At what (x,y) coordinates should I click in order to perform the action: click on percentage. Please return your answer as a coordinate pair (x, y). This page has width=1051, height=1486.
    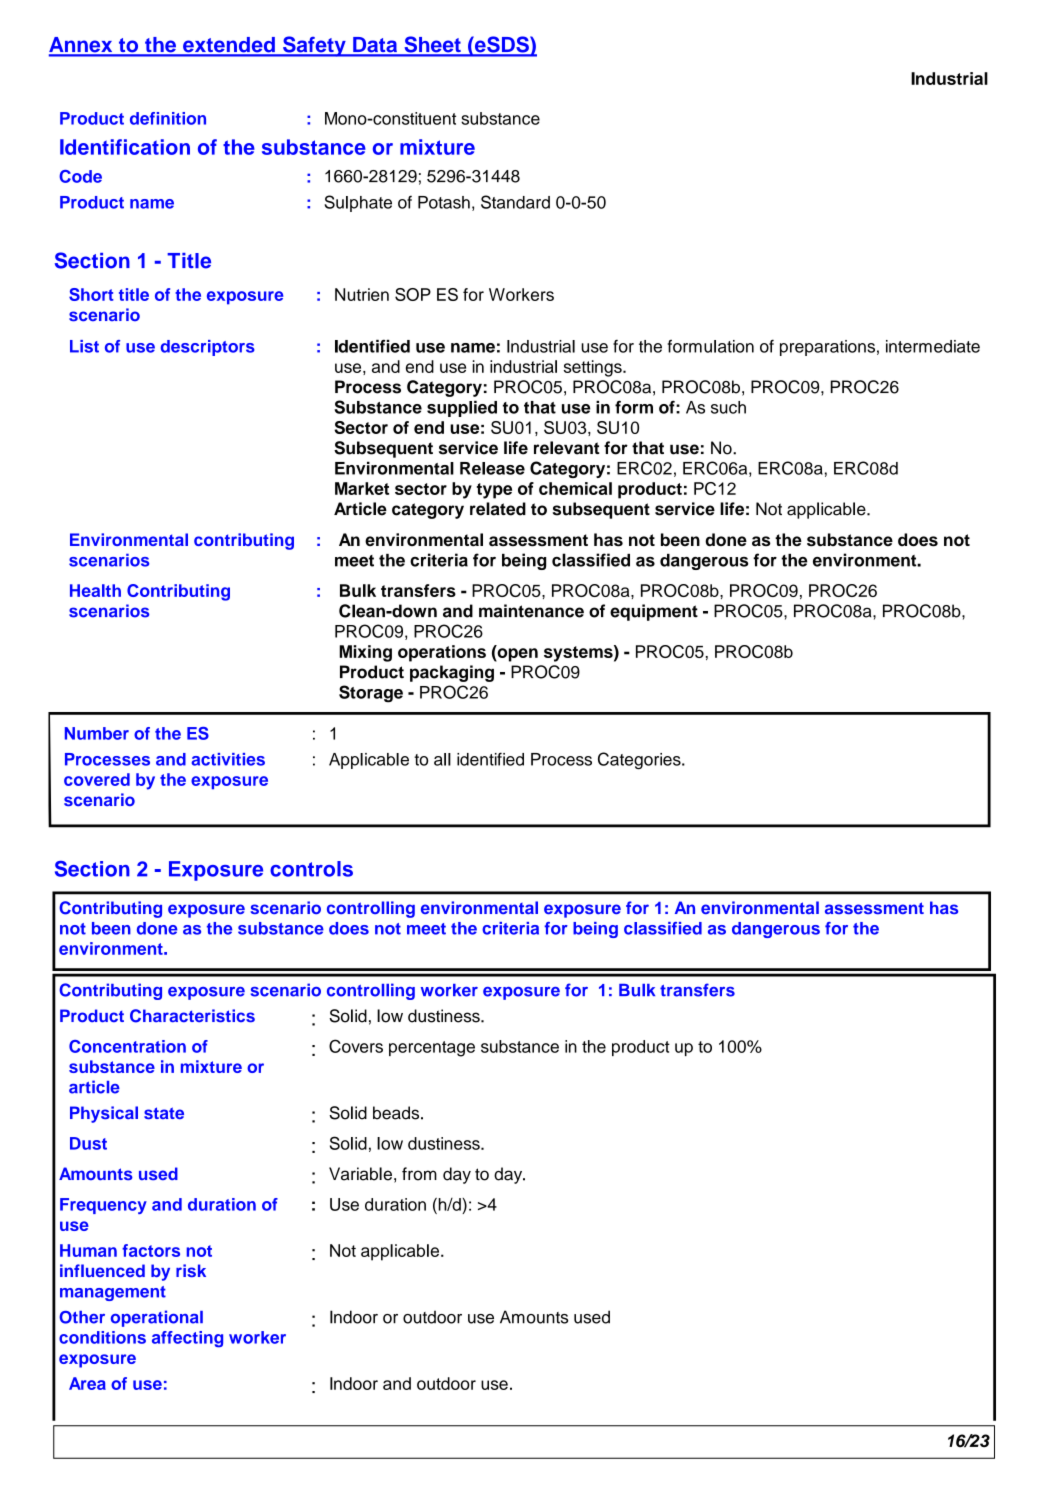
    Looking at the image, I should click on (432, 1049).
